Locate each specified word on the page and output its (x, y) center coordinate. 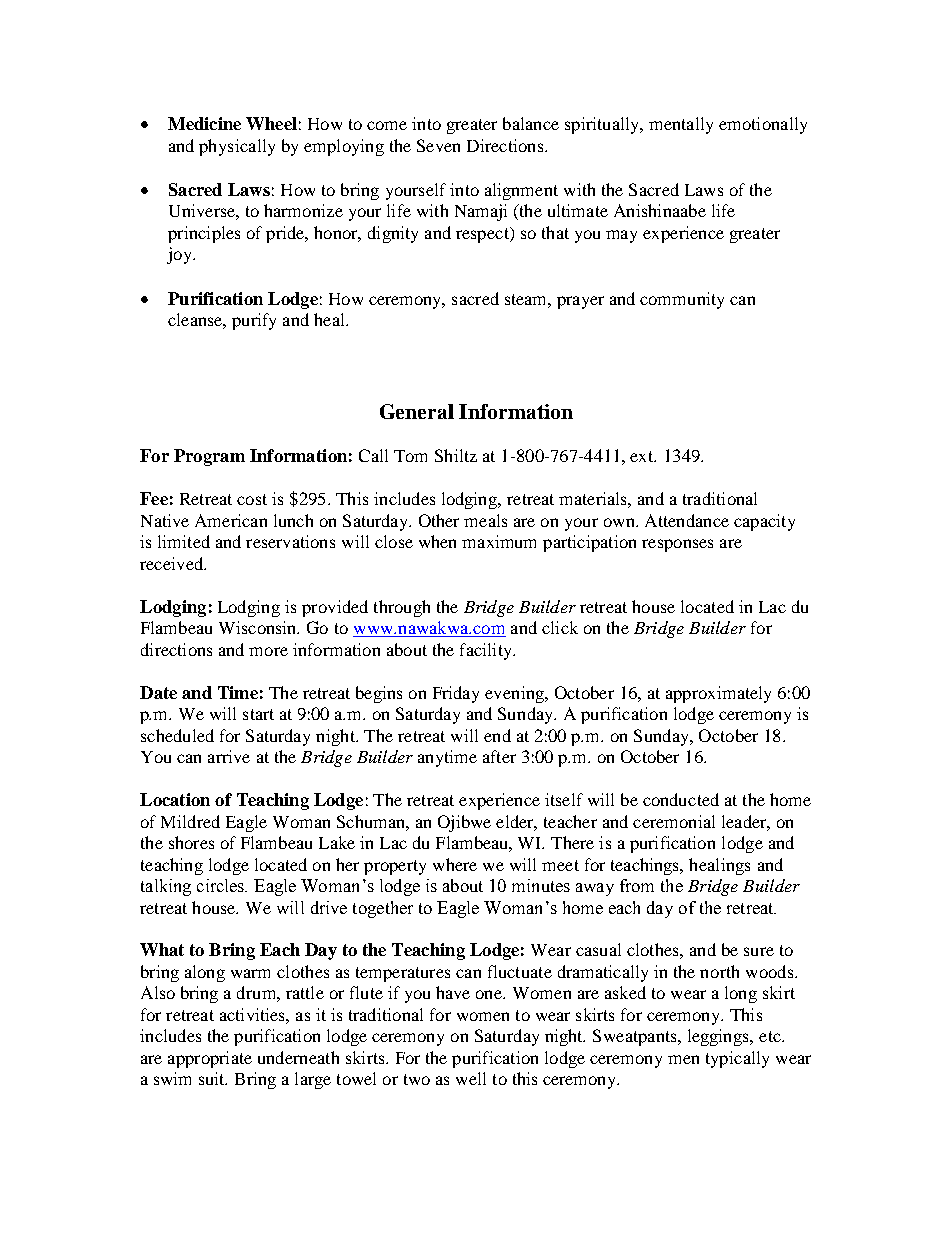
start (258, 714)
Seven (438, 145)
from (637, 885)
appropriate (210, 1059)
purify (254, 321)
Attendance (687, 520)
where (455, 864)
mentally (681, 125)
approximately (718, 694)
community (682, 300)
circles (222, 885)
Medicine (204, 123)
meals (485, 520)
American (231, 520)
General (417, 411)
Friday (456, 694)
